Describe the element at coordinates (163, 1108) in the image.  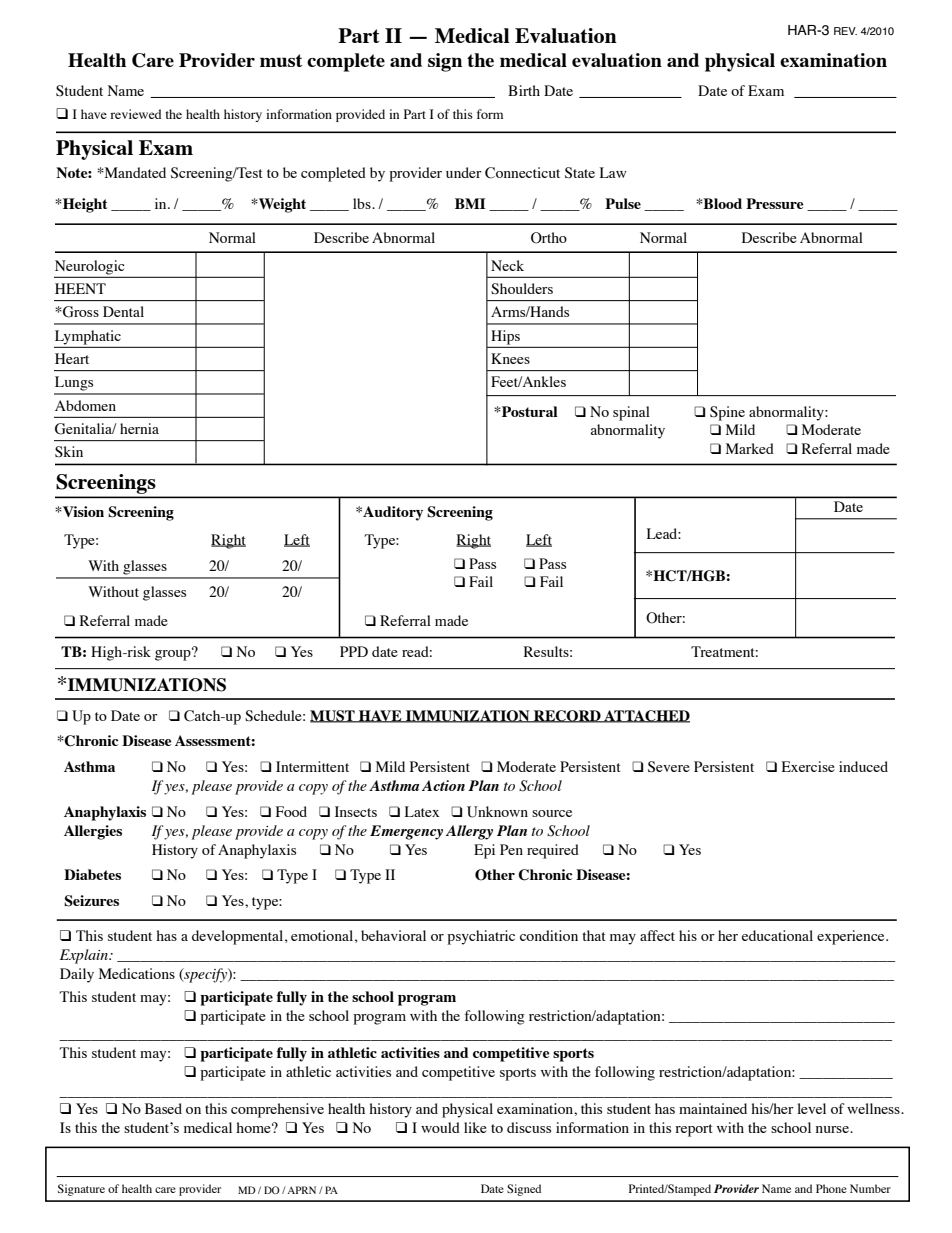
I see `Based` at that location.
